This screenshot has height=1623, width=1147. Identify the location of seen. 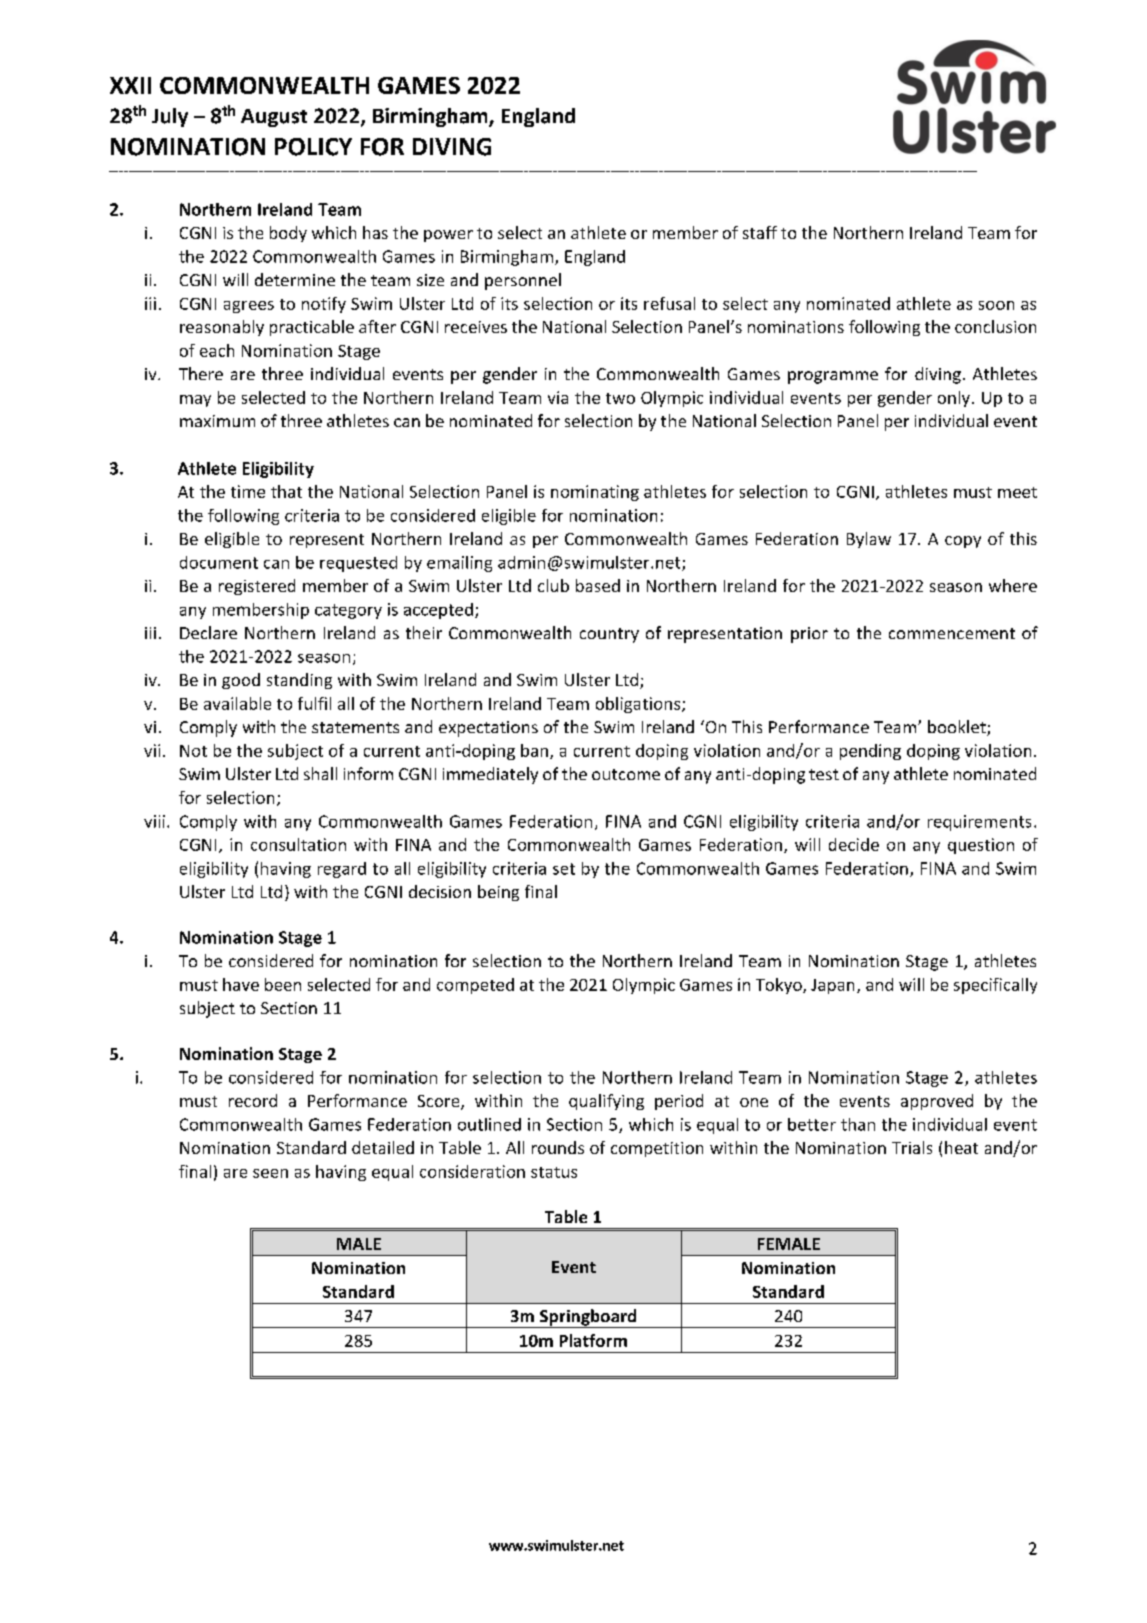
(270, 1173).
